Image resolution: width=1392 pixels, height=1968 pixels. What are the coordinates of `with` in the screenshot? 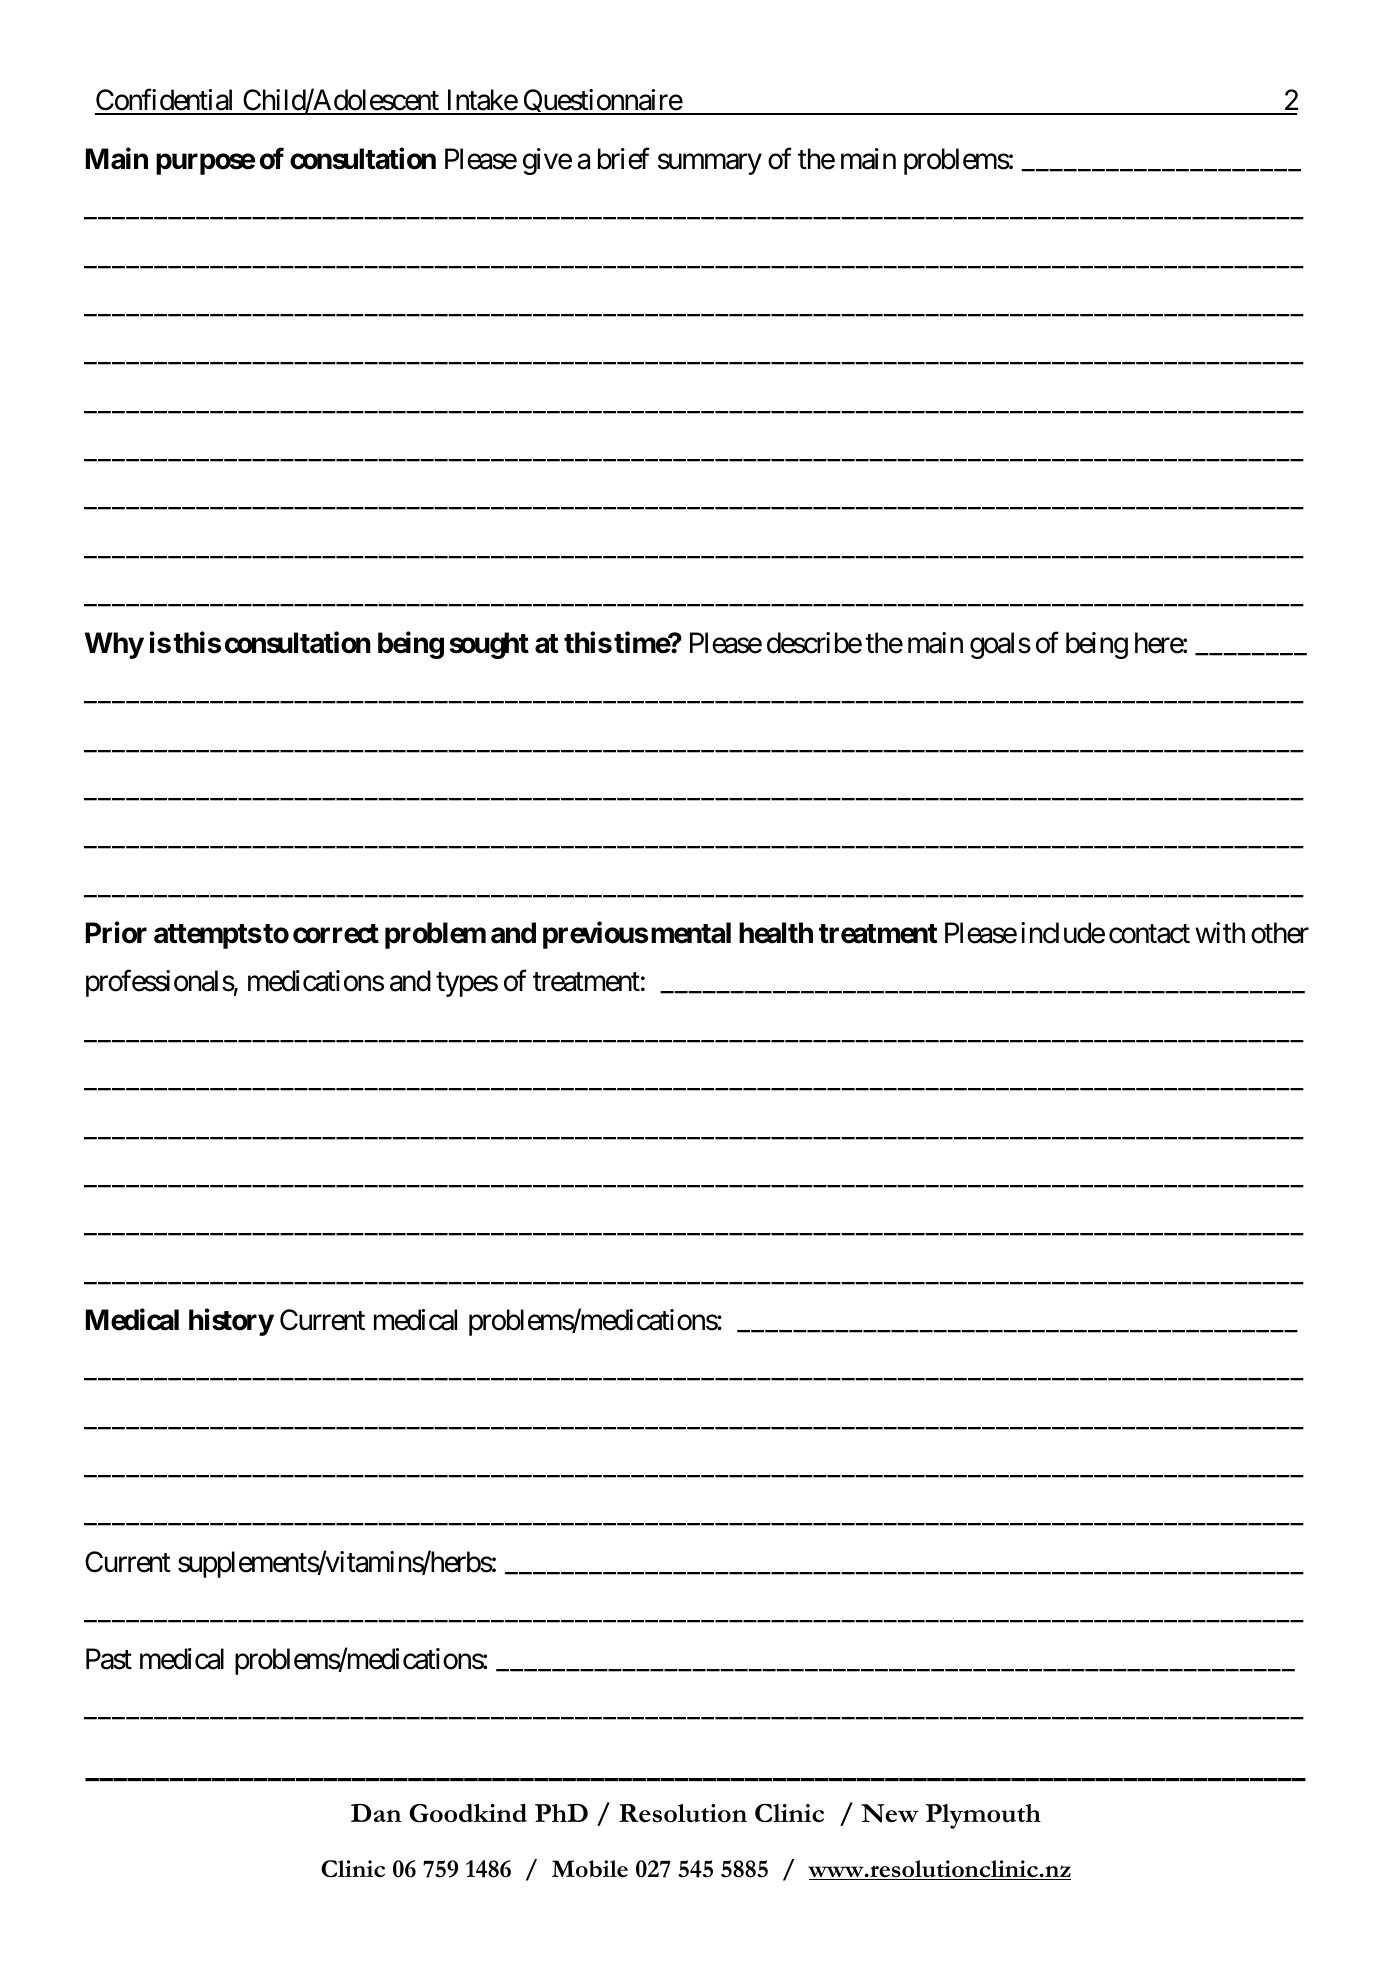 It's located at (1220, 932).
